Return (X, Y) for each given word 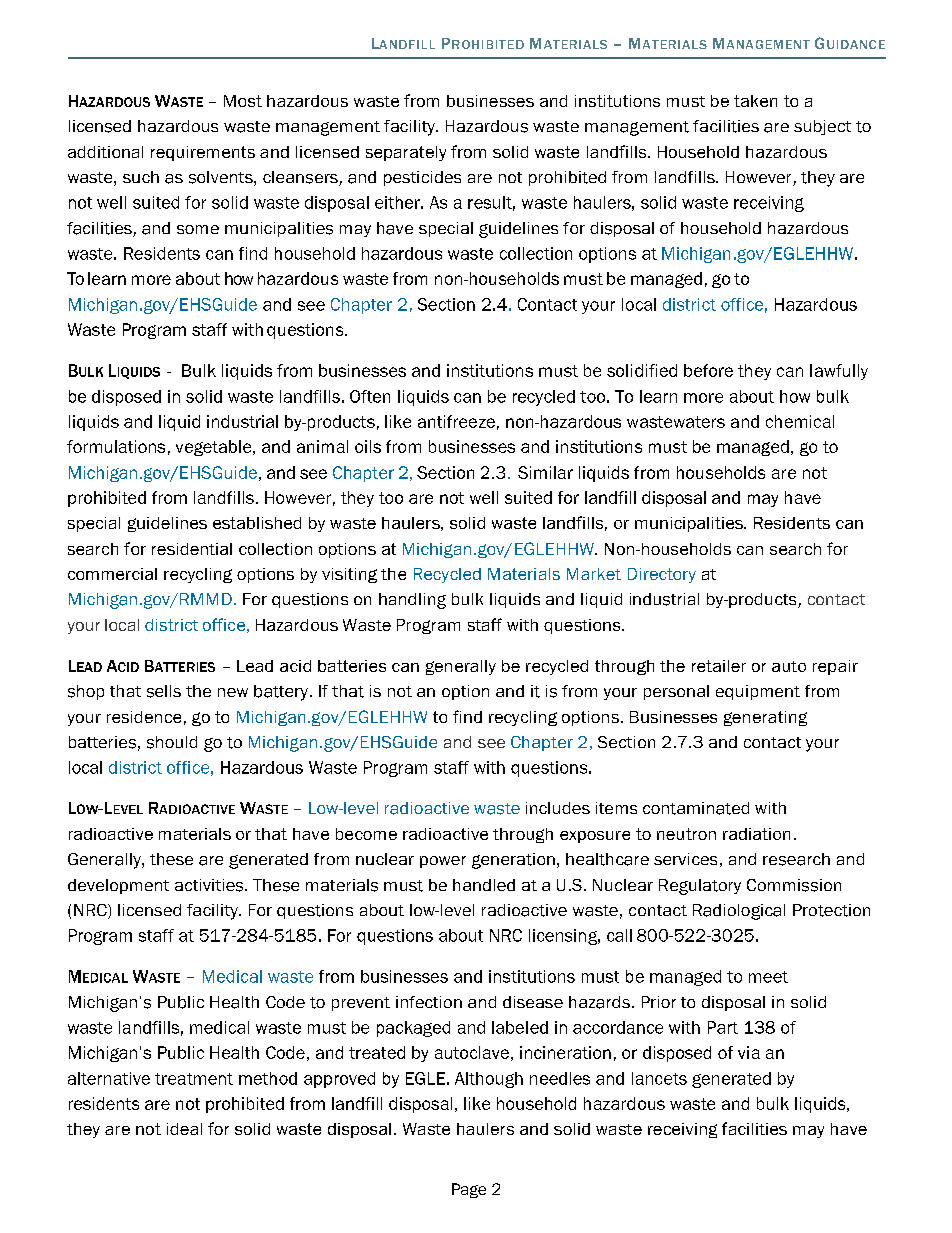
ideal (184, 1129)
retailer (719, 666)
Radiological (739, 912)
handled (484, 885)
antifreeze (456, 421)
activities (210, 885)
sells (164, 691)
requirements (203, 153)
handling (412, 601)
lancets (659, 1078)
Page (469, 1190)
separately (406, 153)
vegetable (215, 448)
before (708, 370)
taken (755, 101)
